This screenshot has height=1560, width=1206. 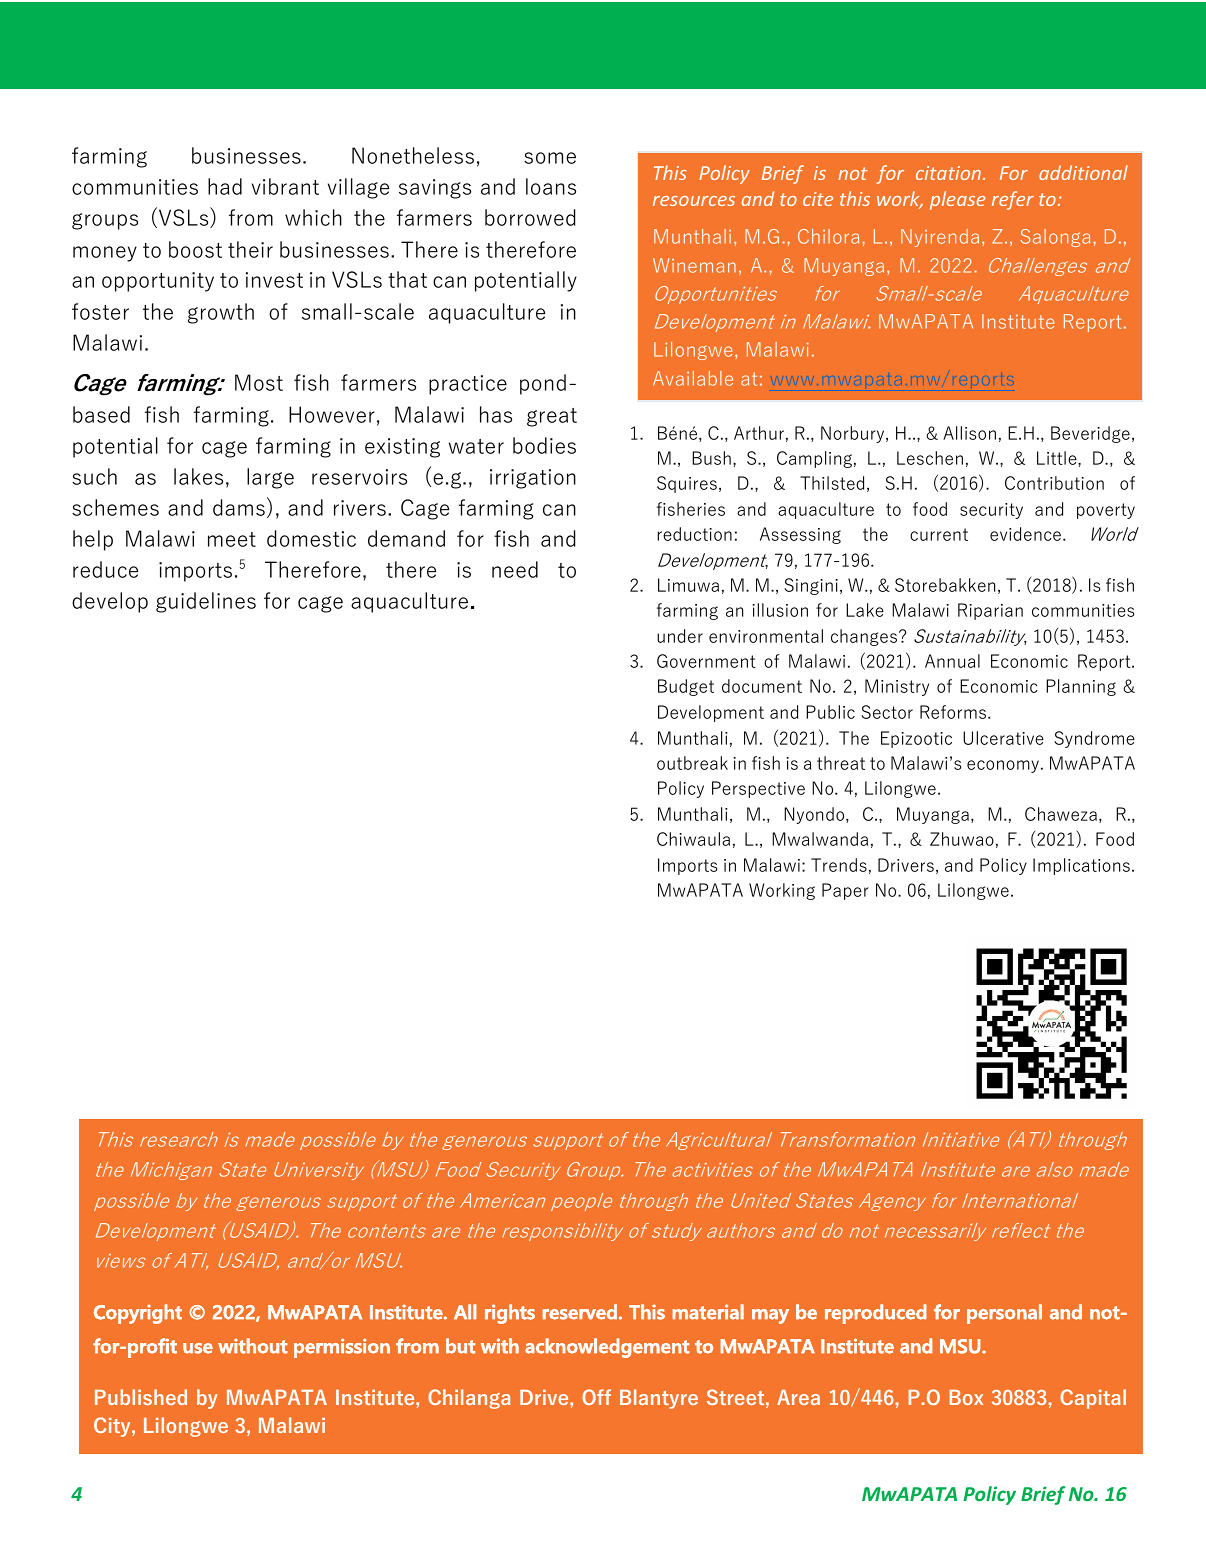 What do you see at coordinates (692, 763) in the screenshot?
I see `outbreak` at bounding box center [692, 763].
